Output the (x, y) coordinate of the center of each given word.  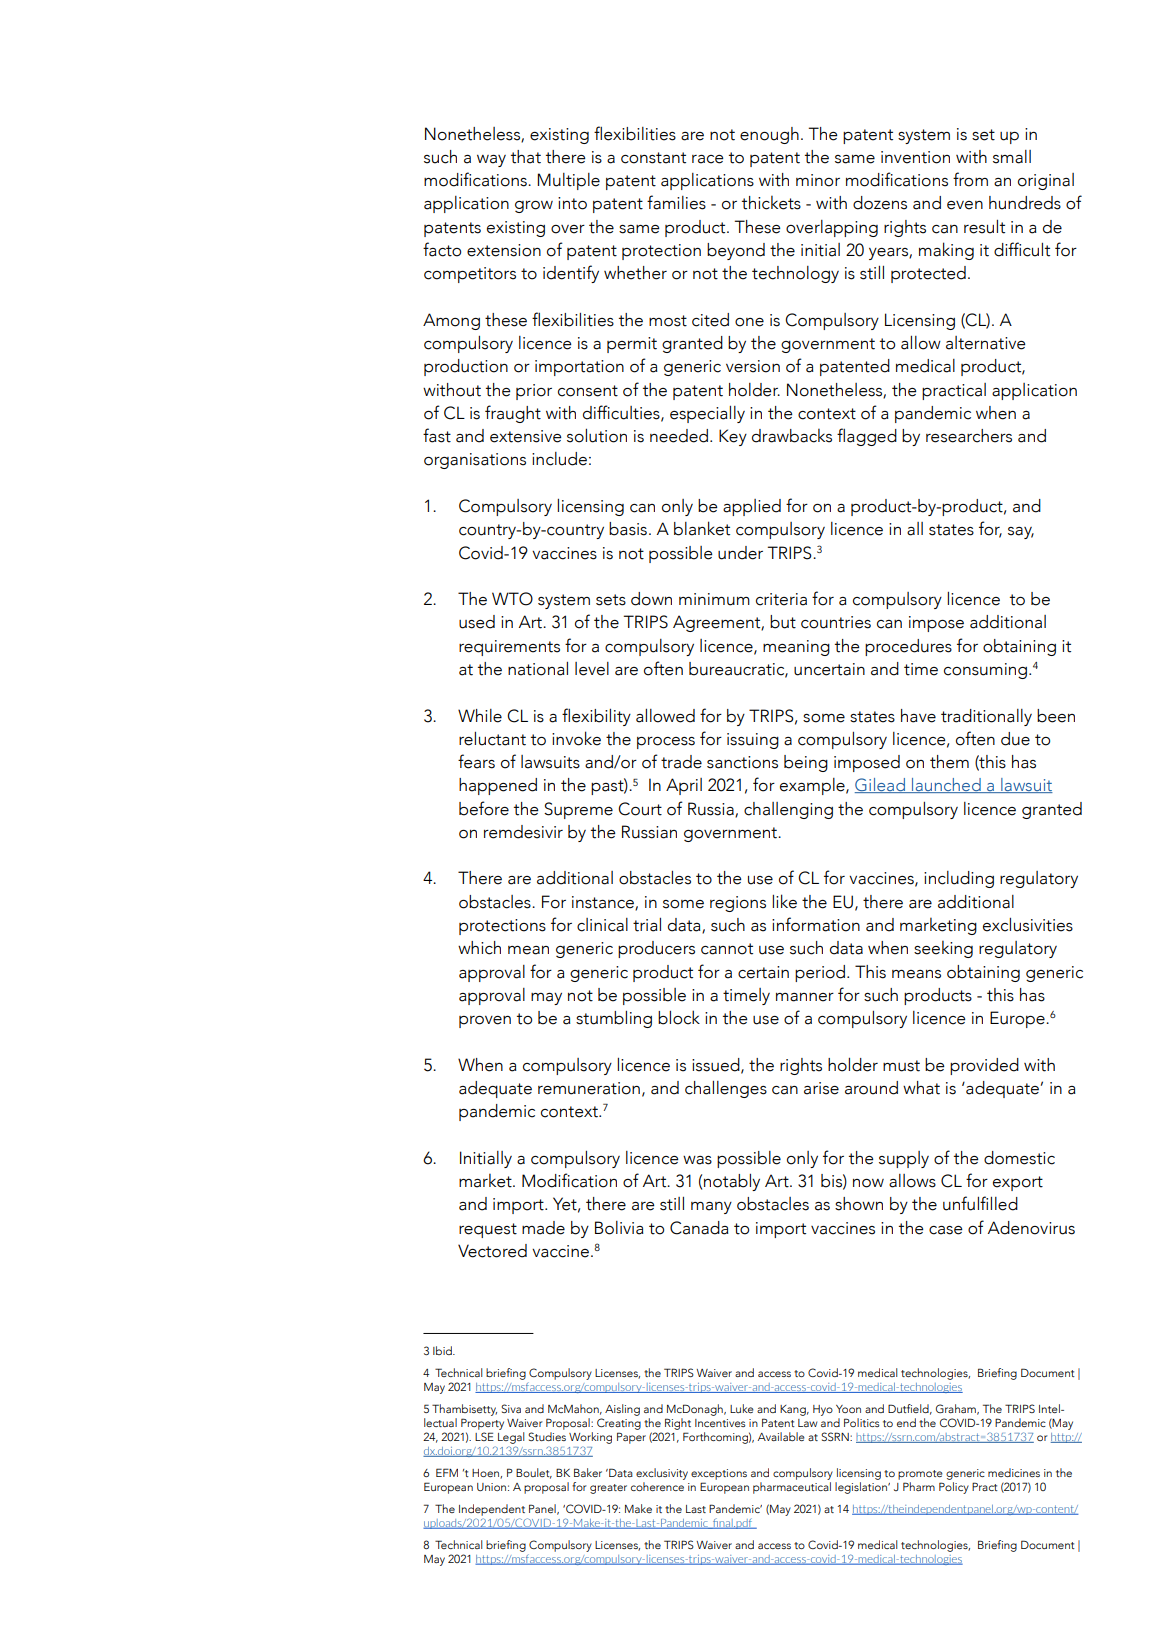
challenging (788, 810)
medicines (1014, 1472)
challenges (726, 1089)
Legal (511, 1439)
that (526, 157)
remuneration (589, 1088)
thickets (771, 202)
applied (752, 507)
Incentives (720, 1423)
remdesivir (523, 832)
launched (946, 785)
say (1021, 533)
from (970, 179)
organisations (475, 461)
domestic (1019, 1158)
